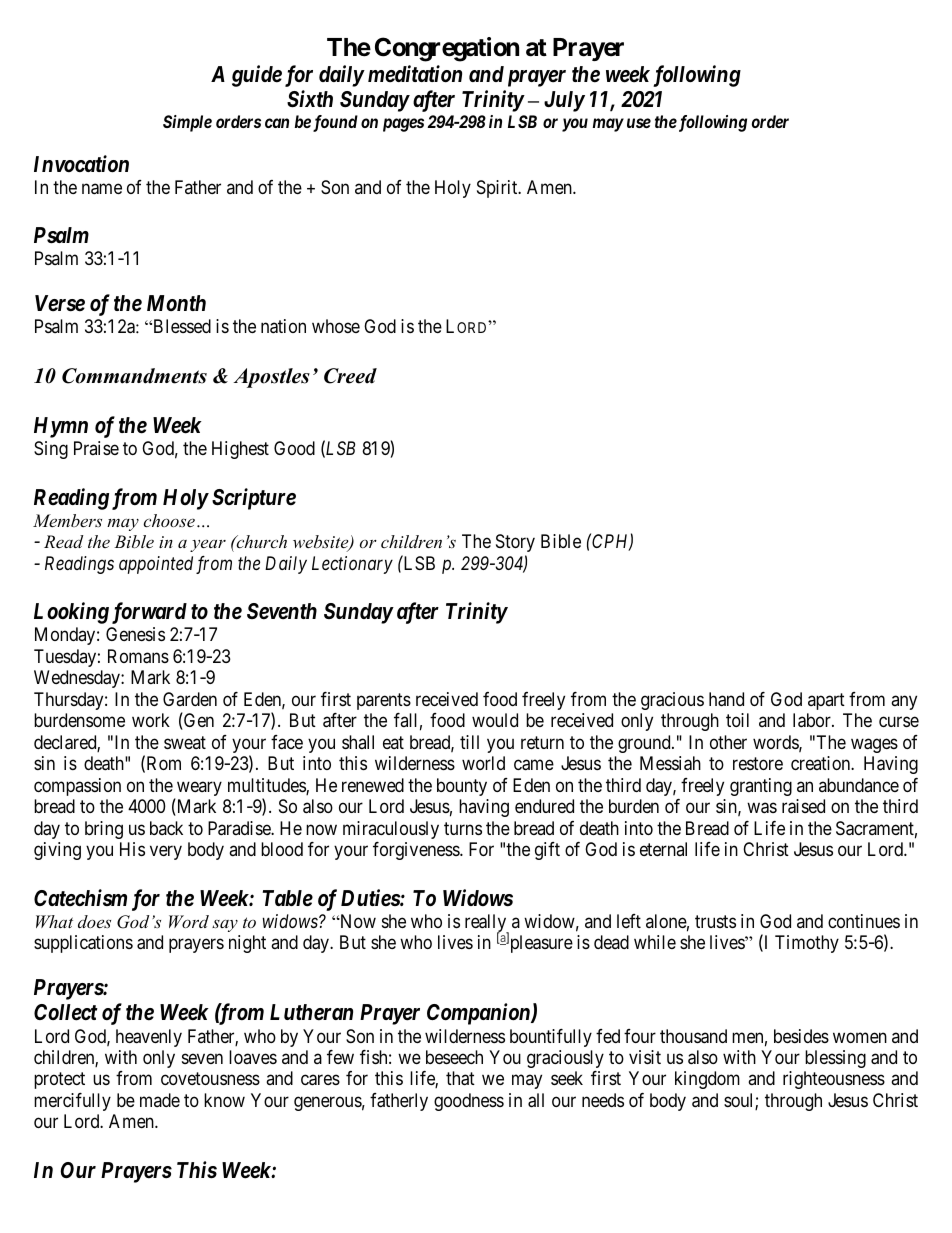 The image size is (952, 1233). I want to click on Spirit, so click(498, 189).
